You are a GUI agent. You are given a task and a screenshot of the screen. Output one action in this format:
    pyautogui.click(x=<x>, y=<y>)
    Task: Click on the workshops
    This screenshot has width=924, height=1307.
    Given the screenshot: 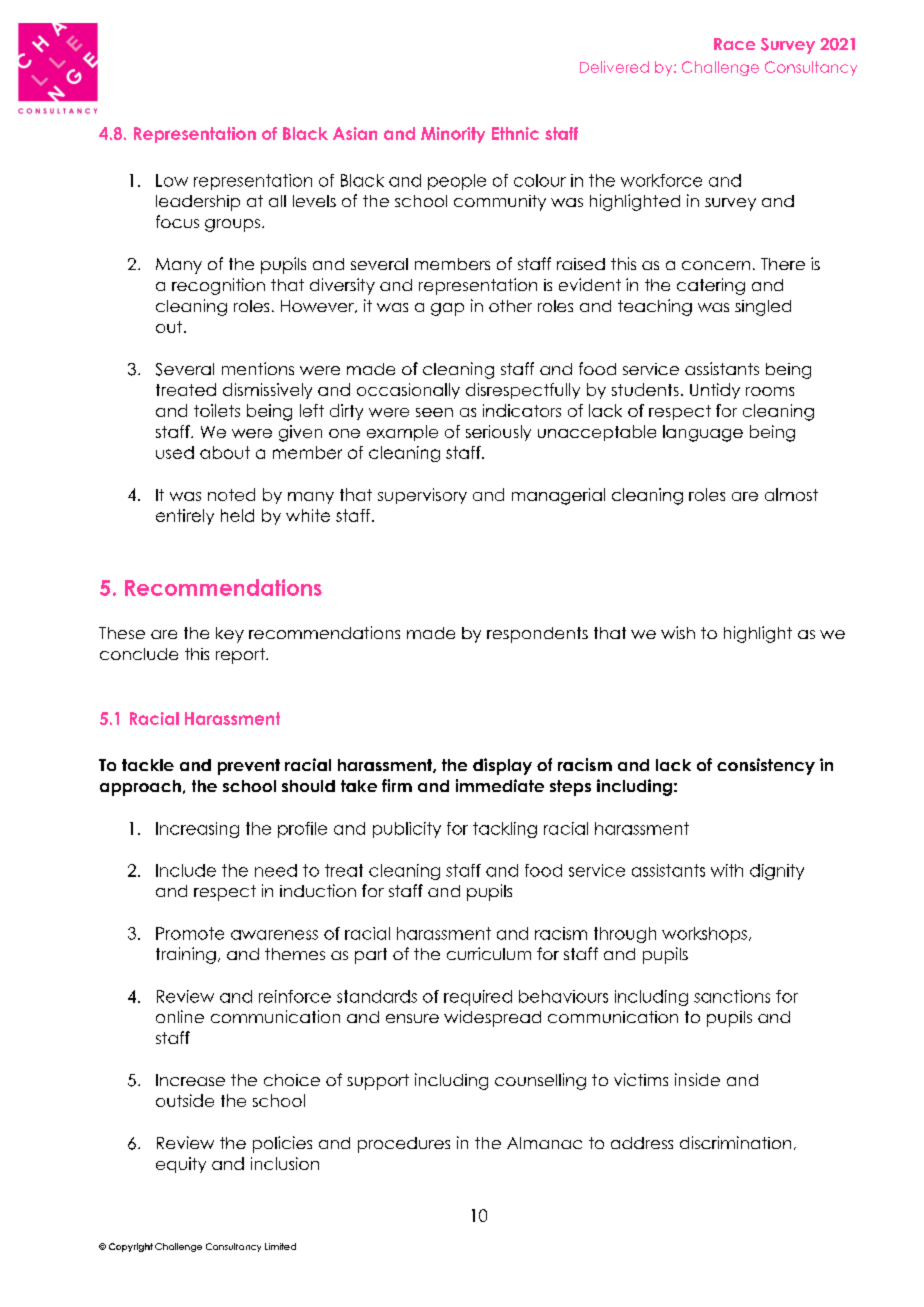 What is the action you would take?
    pyautogui.click(x=704, y=935)
